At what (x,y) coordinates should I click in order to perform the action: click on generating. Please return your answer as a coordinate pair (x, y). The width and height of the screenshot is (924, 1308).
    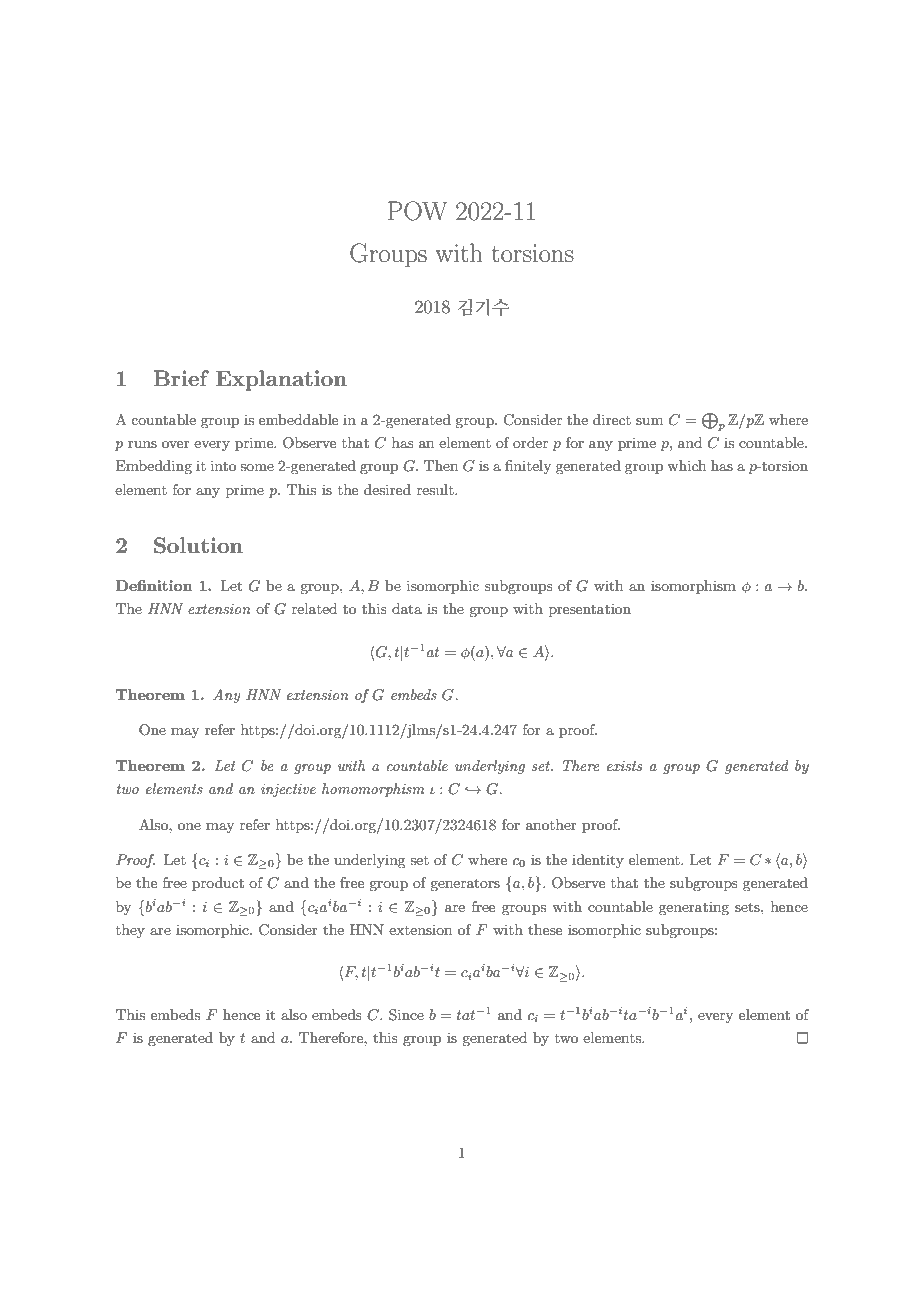
    Looking at the image, I should click on (694, 908).
